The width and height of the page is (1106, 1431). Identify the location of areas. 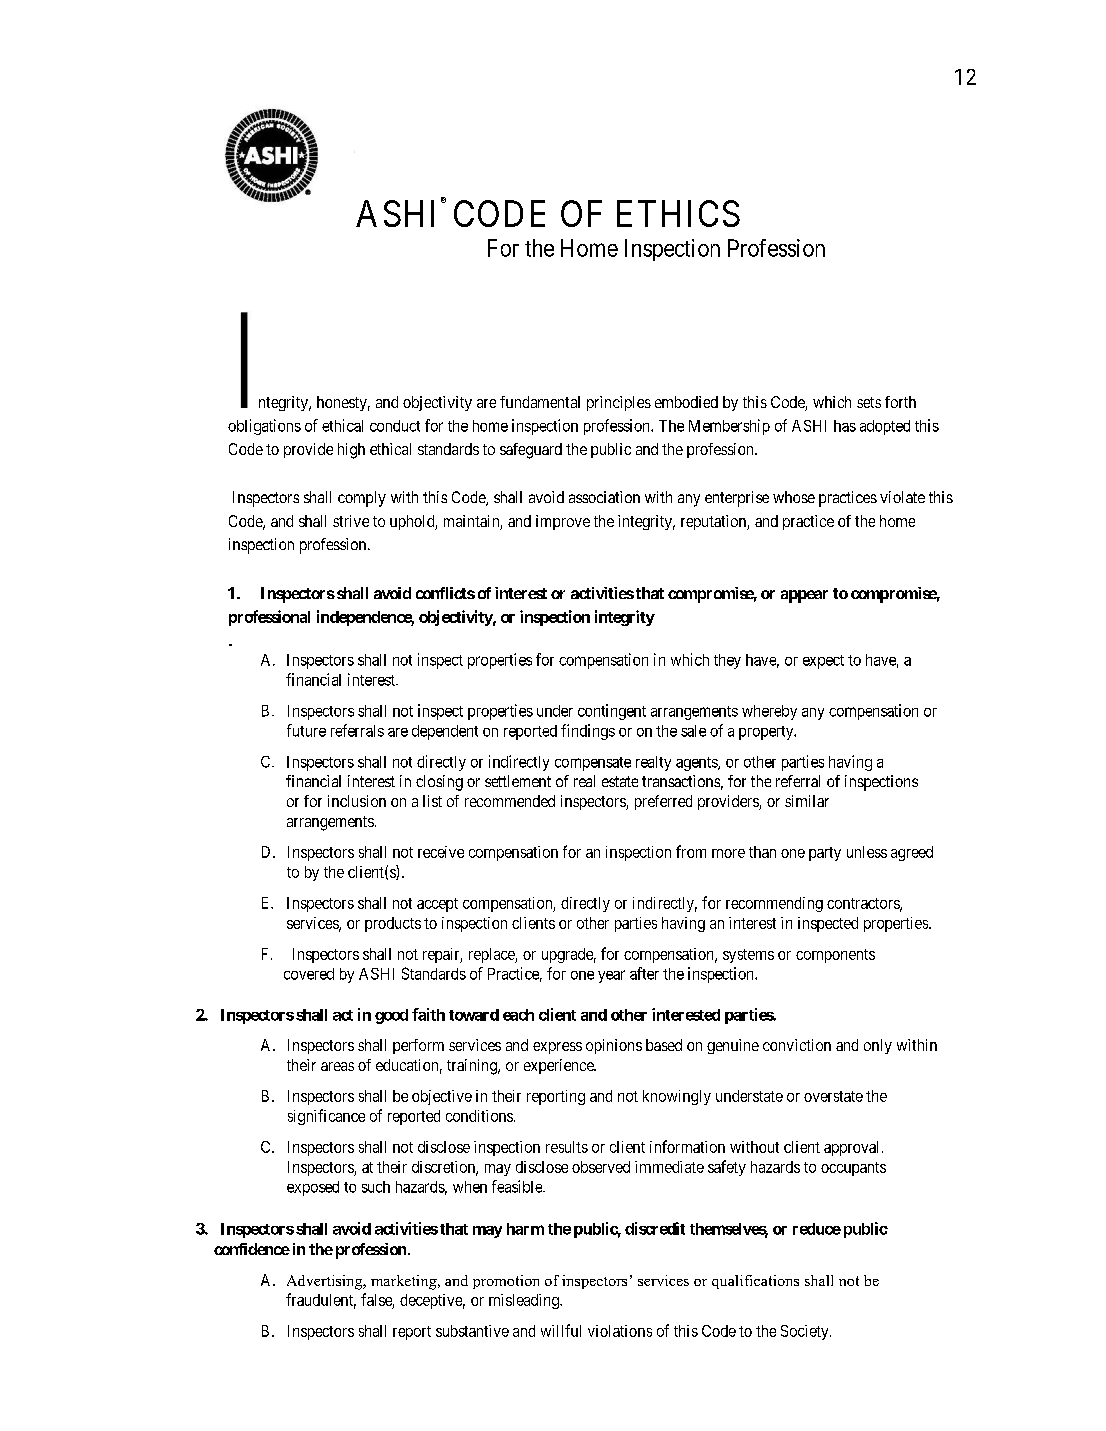
(337, 1066).
